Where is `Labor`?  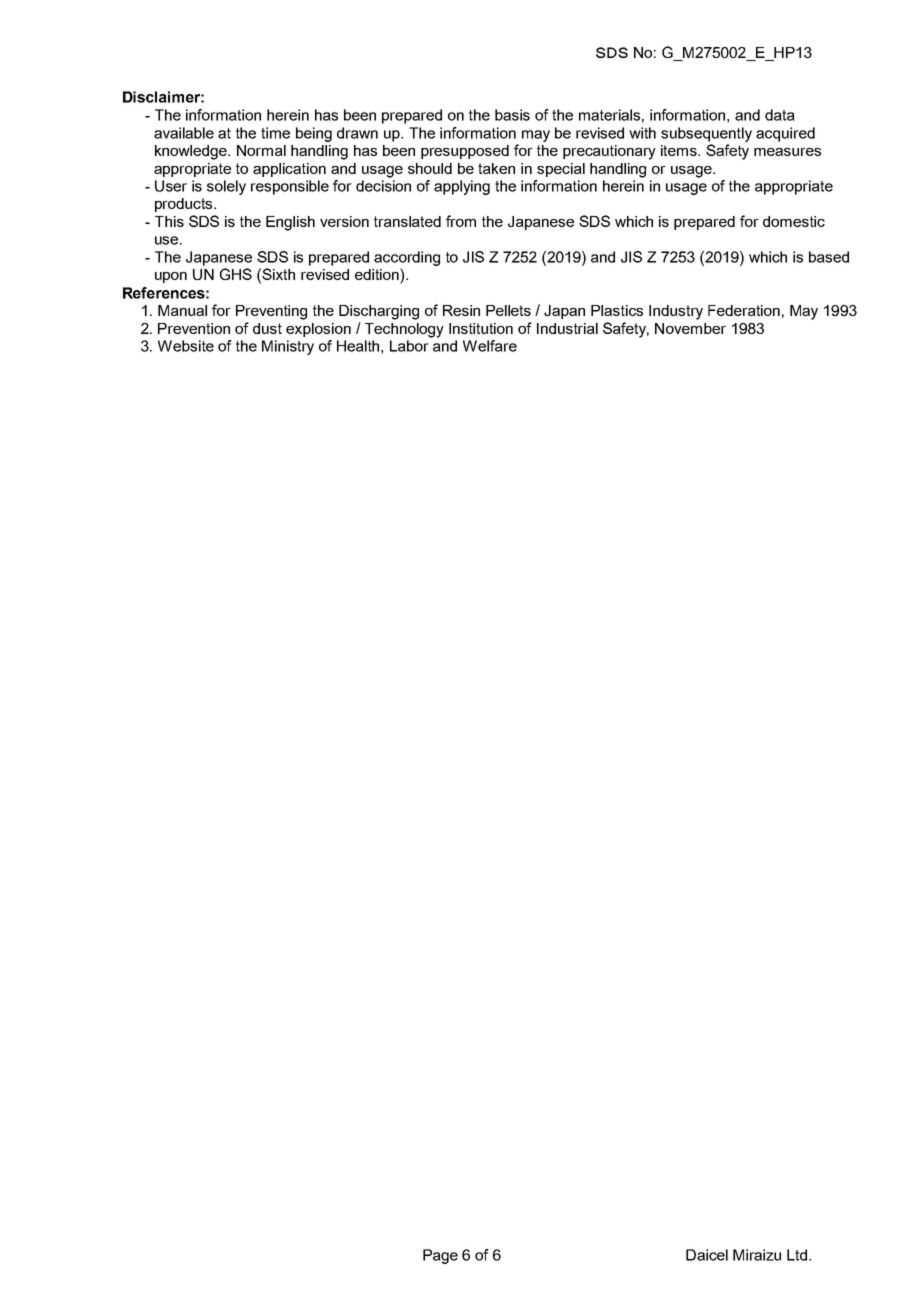 Labor is located at coordinates (409, 346).
